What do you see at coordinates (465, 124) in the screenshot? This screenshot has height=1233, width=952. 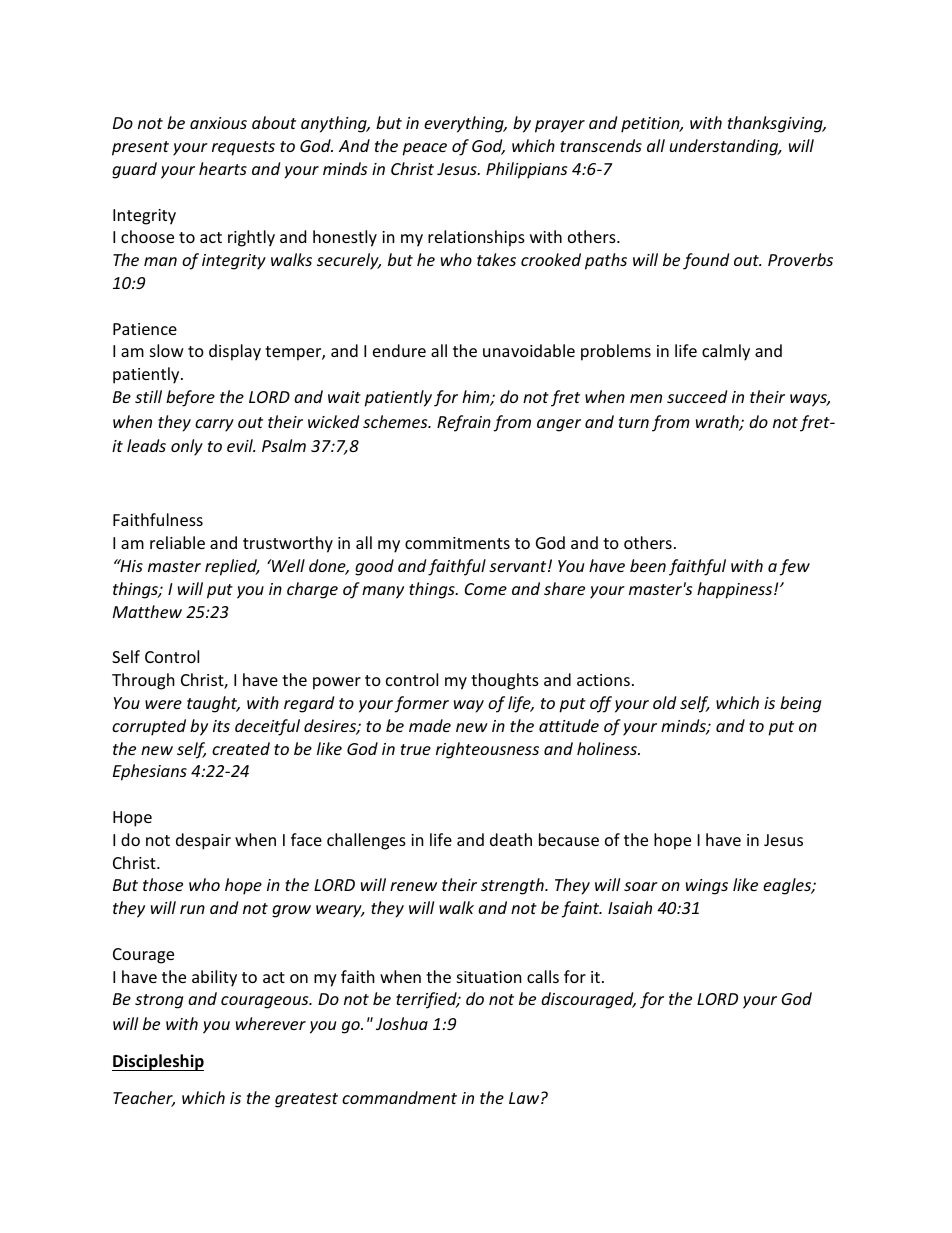 I see `everything` at bounding box center [465, 124].
